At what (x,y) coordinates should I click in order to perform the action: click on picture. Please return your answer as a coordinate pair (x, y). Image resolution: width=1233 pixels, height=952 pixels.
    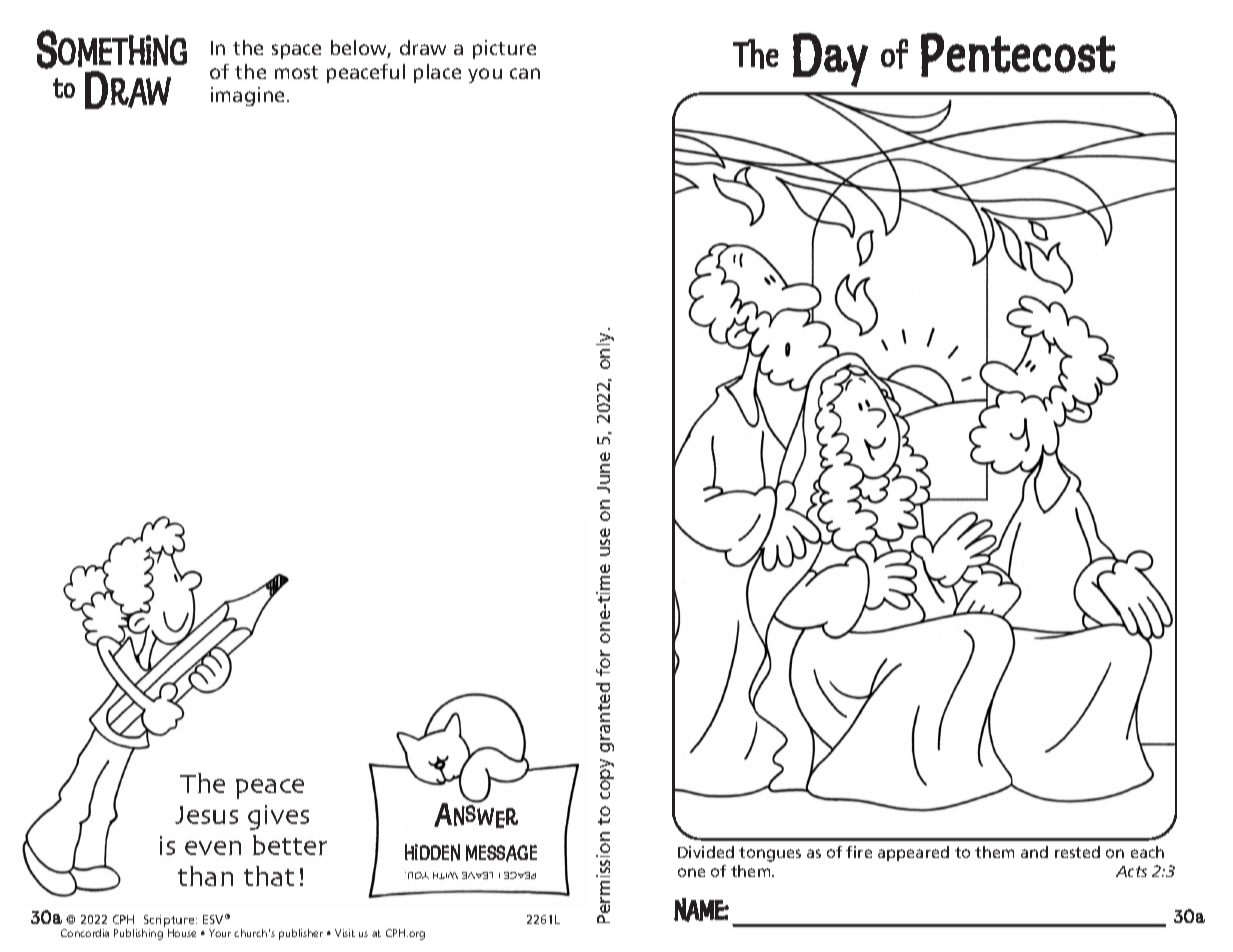
    Looking at the image, I should click on (504, 49).
